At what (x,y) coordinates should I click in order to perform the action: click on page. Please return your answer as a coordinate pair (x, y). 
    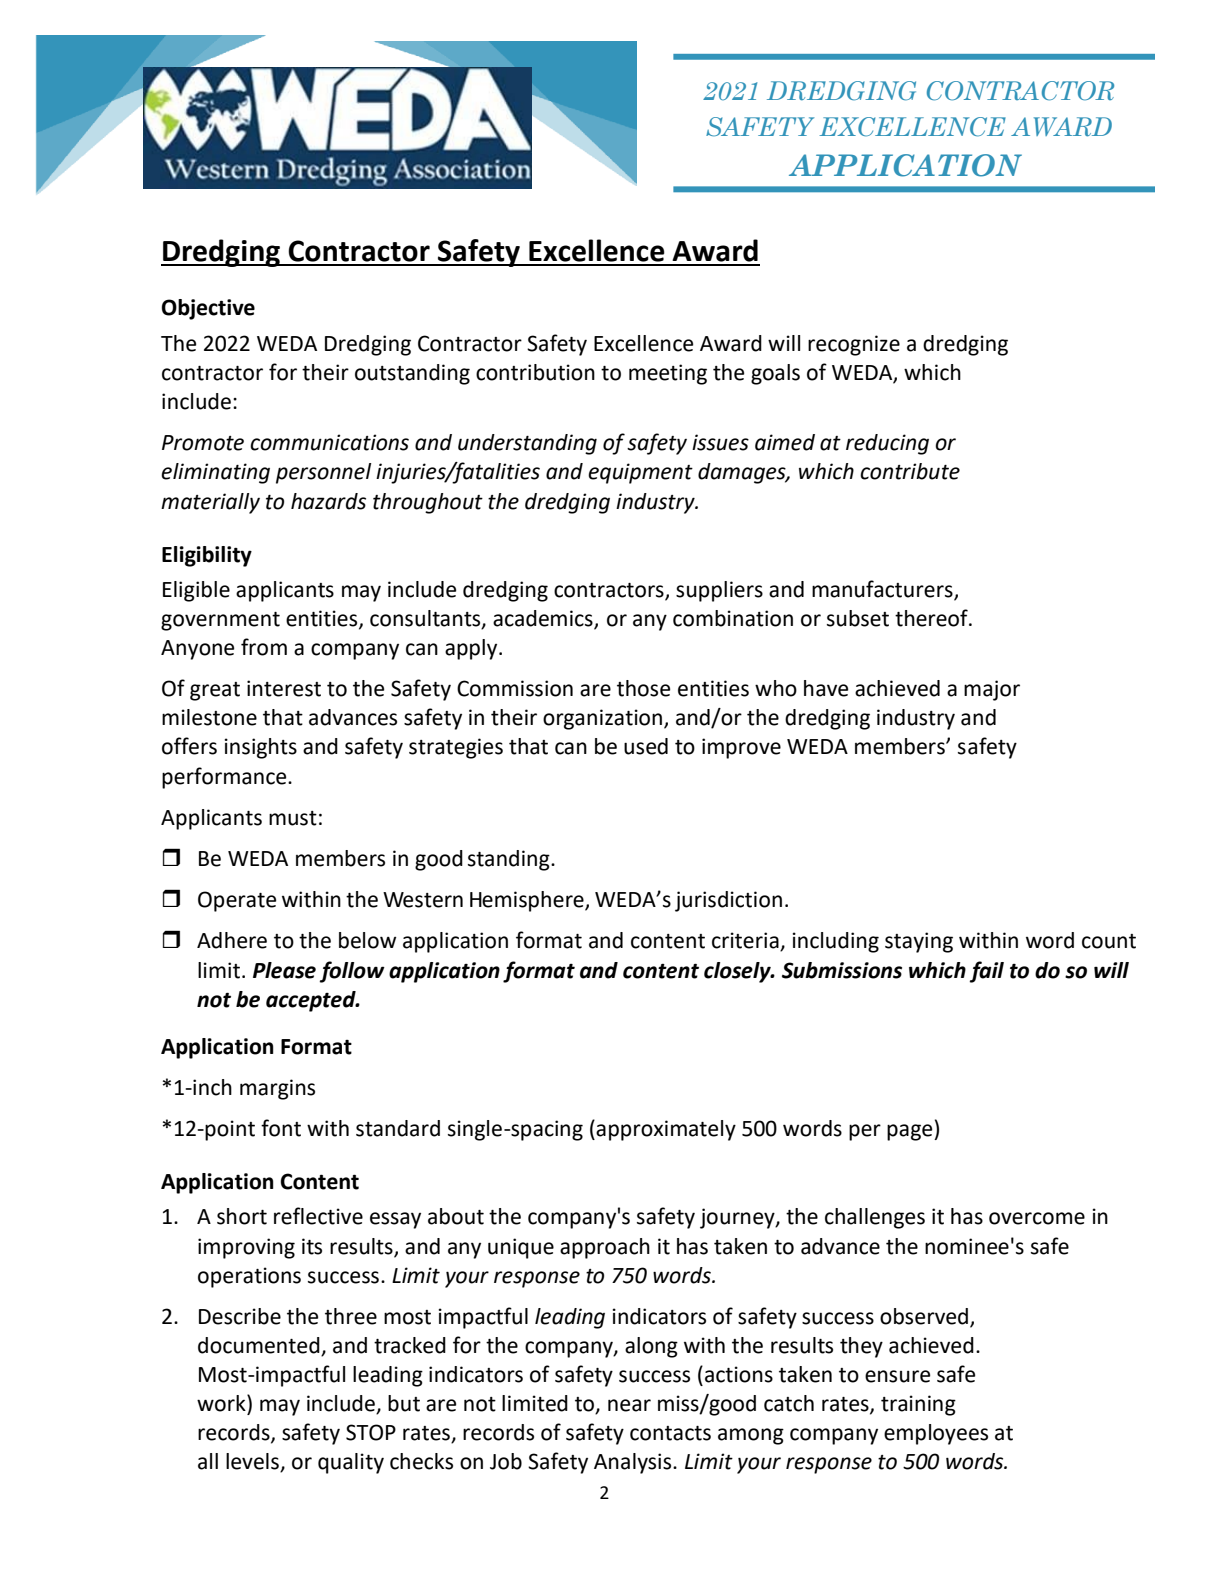
    Looking at the image, I should click on (911, 1132).
